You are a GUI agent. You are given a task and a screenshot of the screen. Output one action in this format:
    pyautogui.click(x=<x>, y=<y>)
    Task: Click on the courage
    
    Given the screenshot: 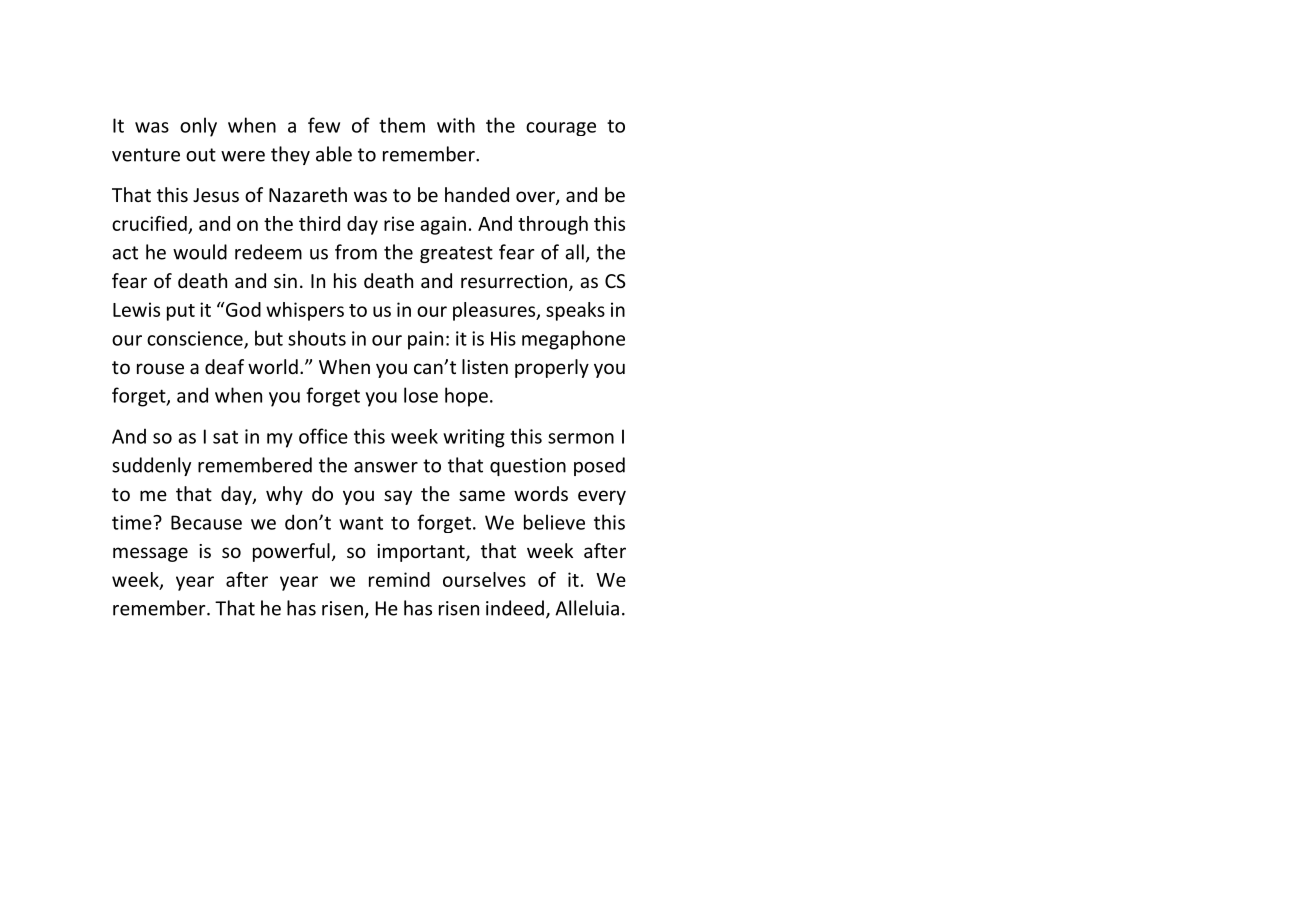 What is the action you would take?
    pyautogui.click(x=561, y=129)
